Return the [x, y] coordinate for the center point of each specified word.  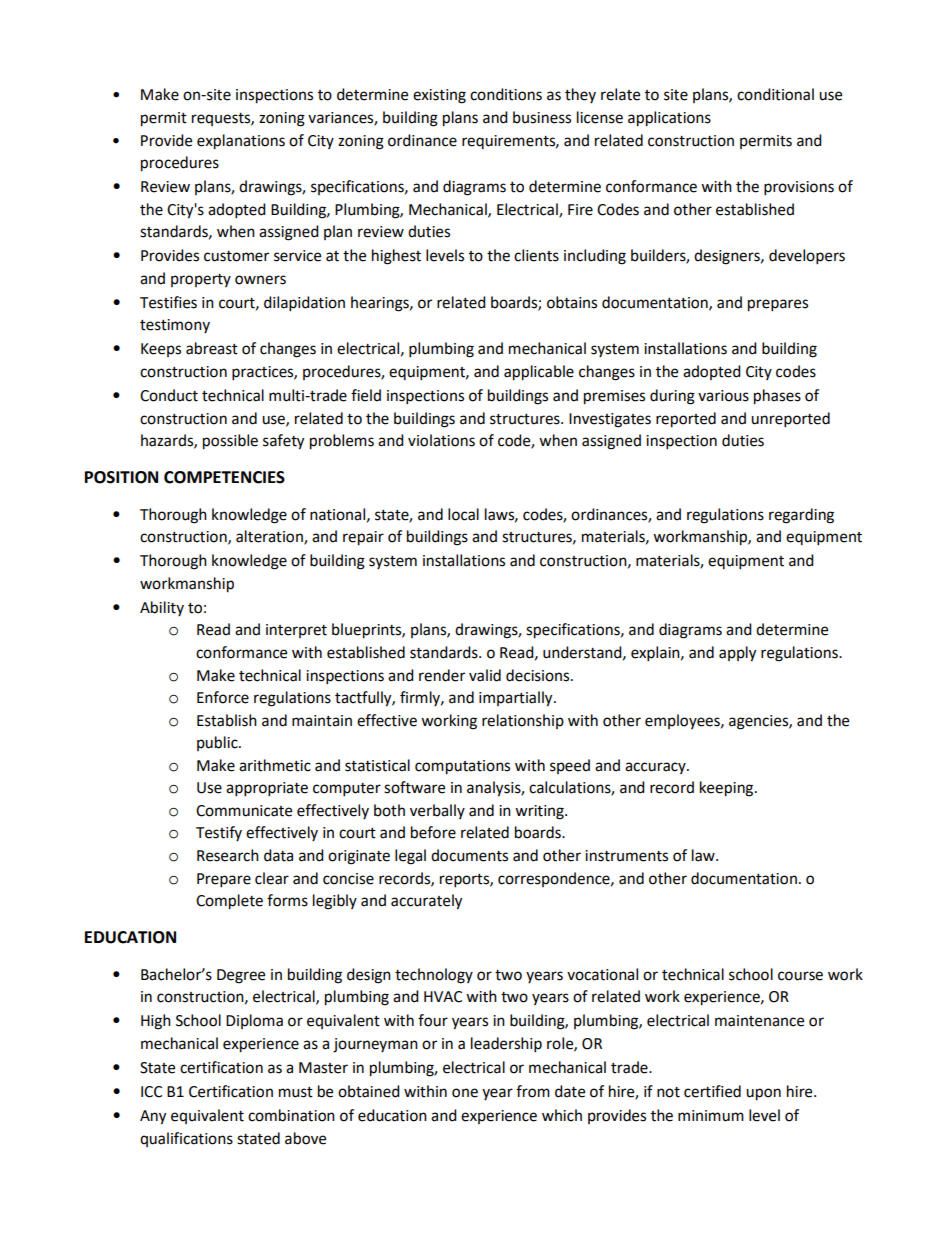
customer [236, 256]
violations [441, 440]
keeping [728, 789]
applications [669, 119]
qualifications [186, 1139]
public [218, 743]
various [723, 396]
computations [462, 767]
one [465, 1093]
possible [230, 442]
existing [439, 96]
